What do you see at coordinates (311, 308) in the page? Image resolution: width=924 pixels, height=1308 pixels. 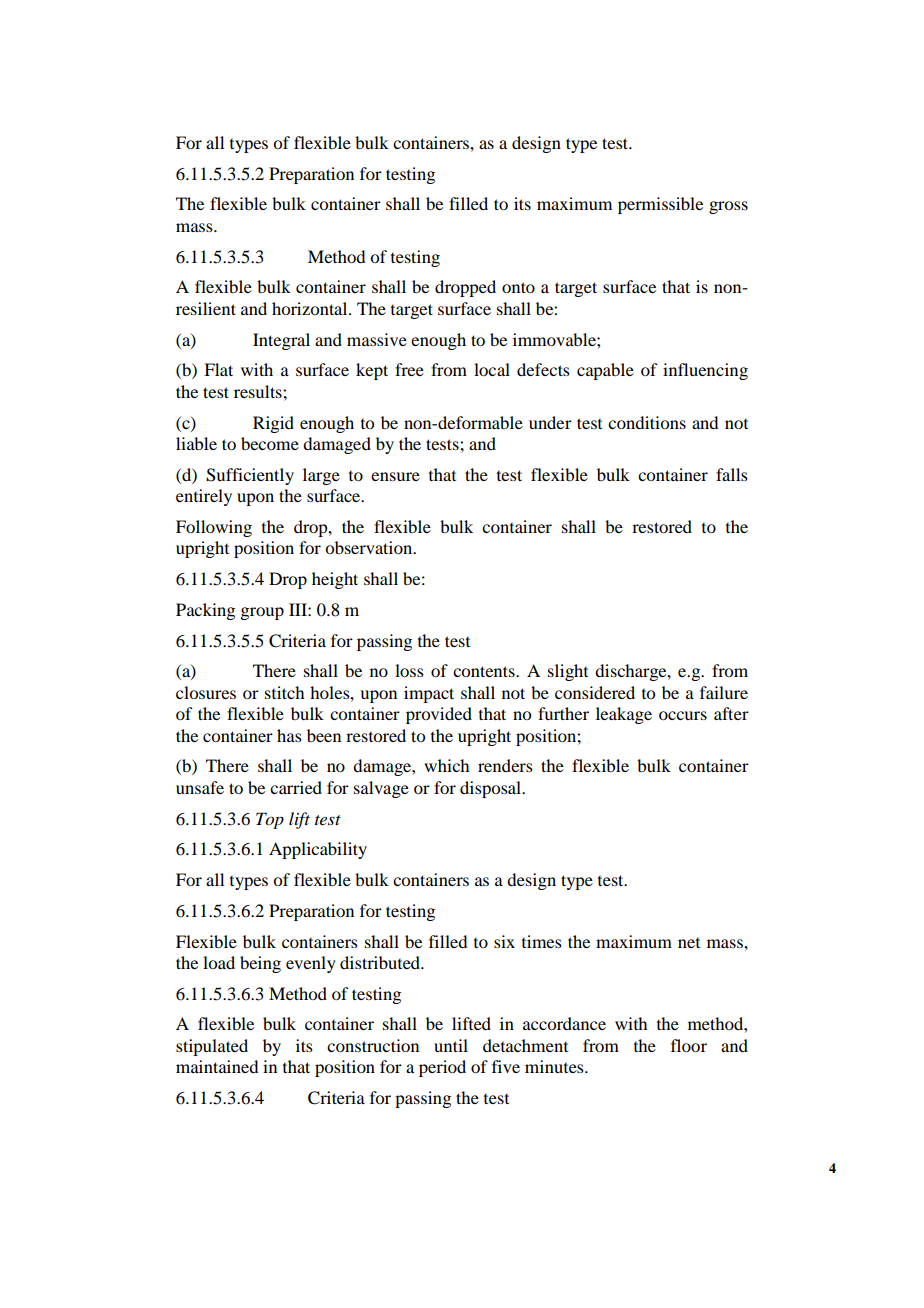 I see `horizontal` at bounding box center [311, 308].
